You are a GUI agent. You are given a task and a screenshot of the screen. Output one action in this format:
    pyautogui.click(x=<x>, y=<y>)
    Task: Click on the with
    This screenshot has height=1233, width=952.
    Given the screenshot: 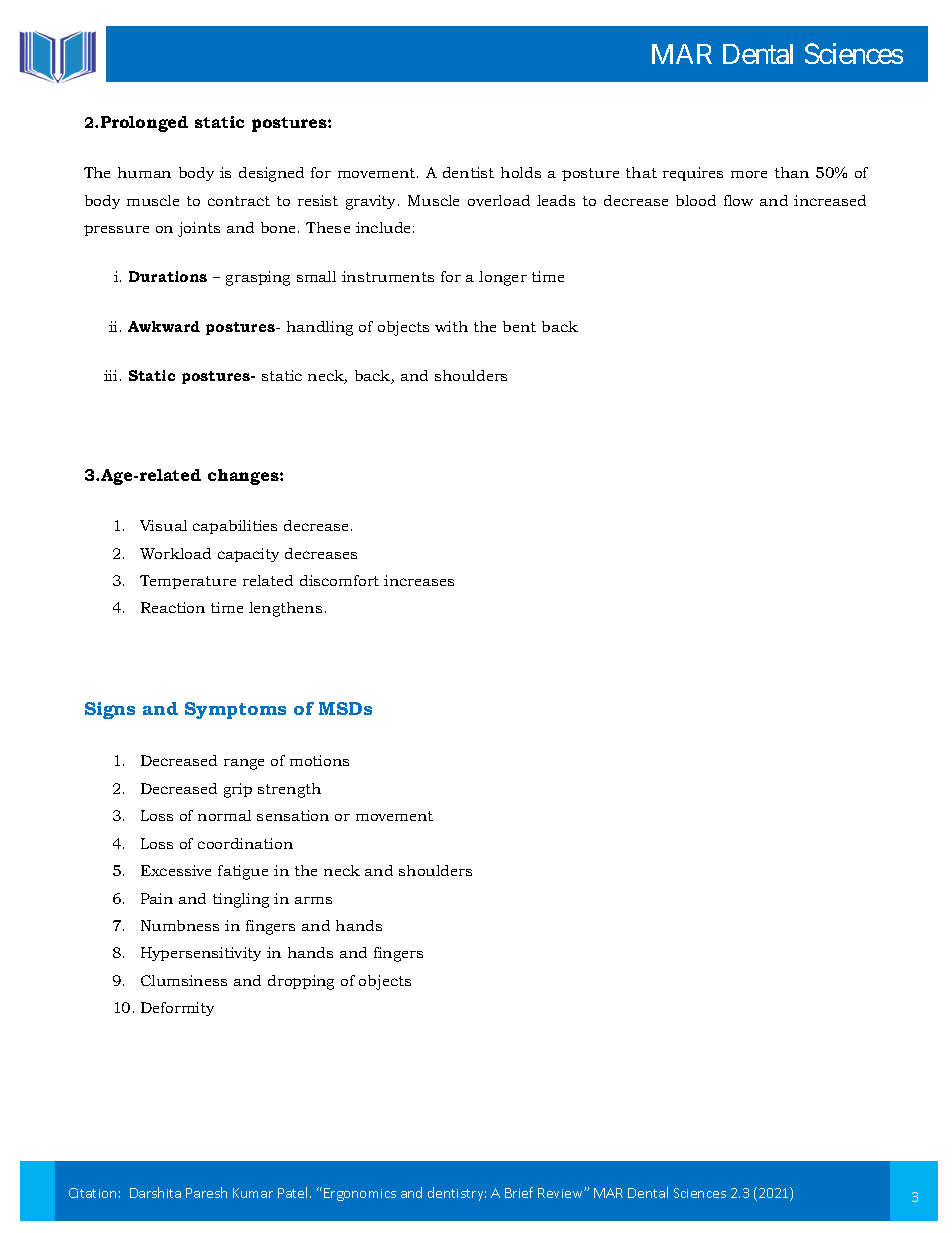 What is the action you would take?
    pyautogui.click(x=451, y=326)
